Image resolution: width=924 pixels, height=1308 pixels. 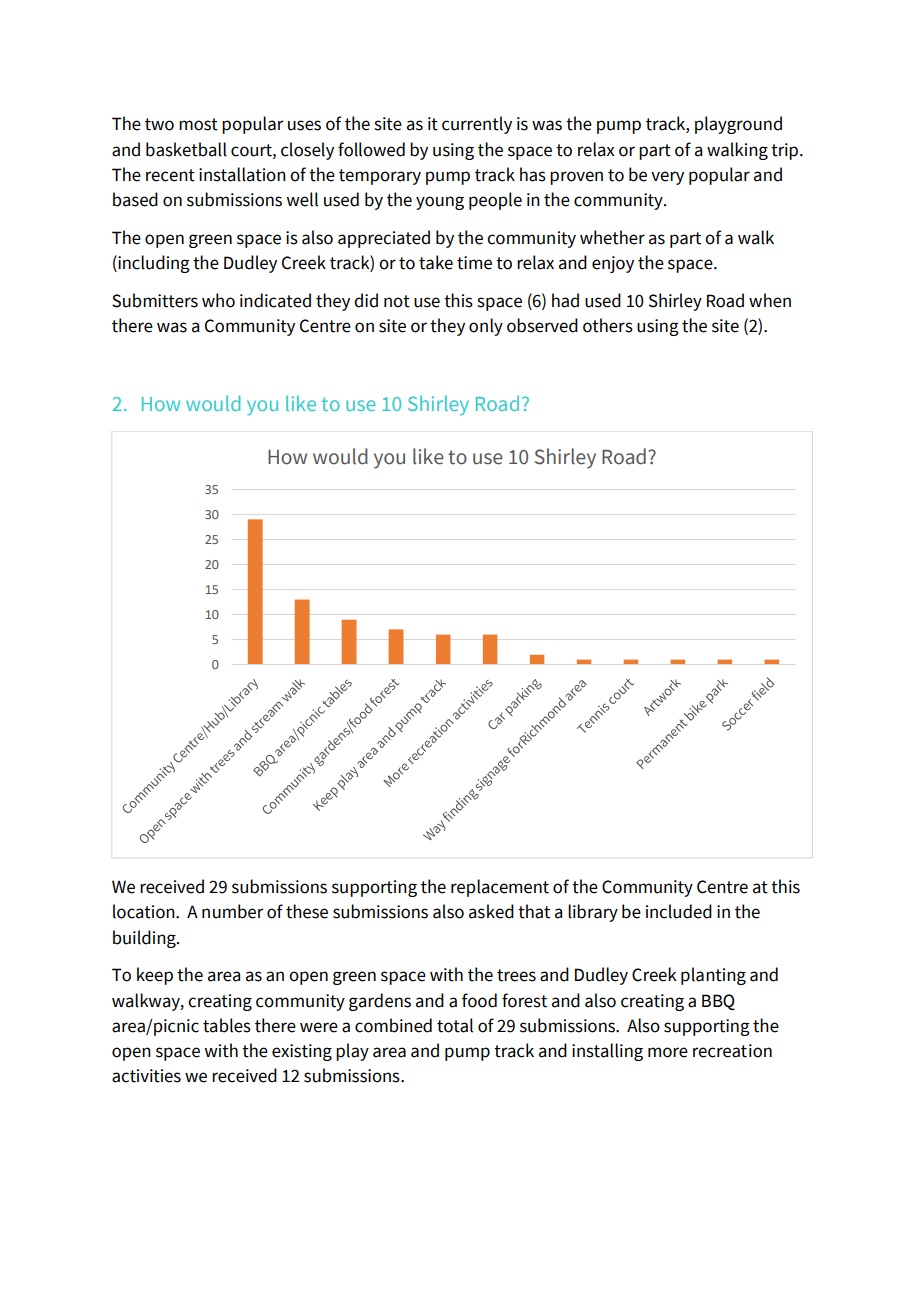 I want to click on tables, so click(x=227, y=1025).
